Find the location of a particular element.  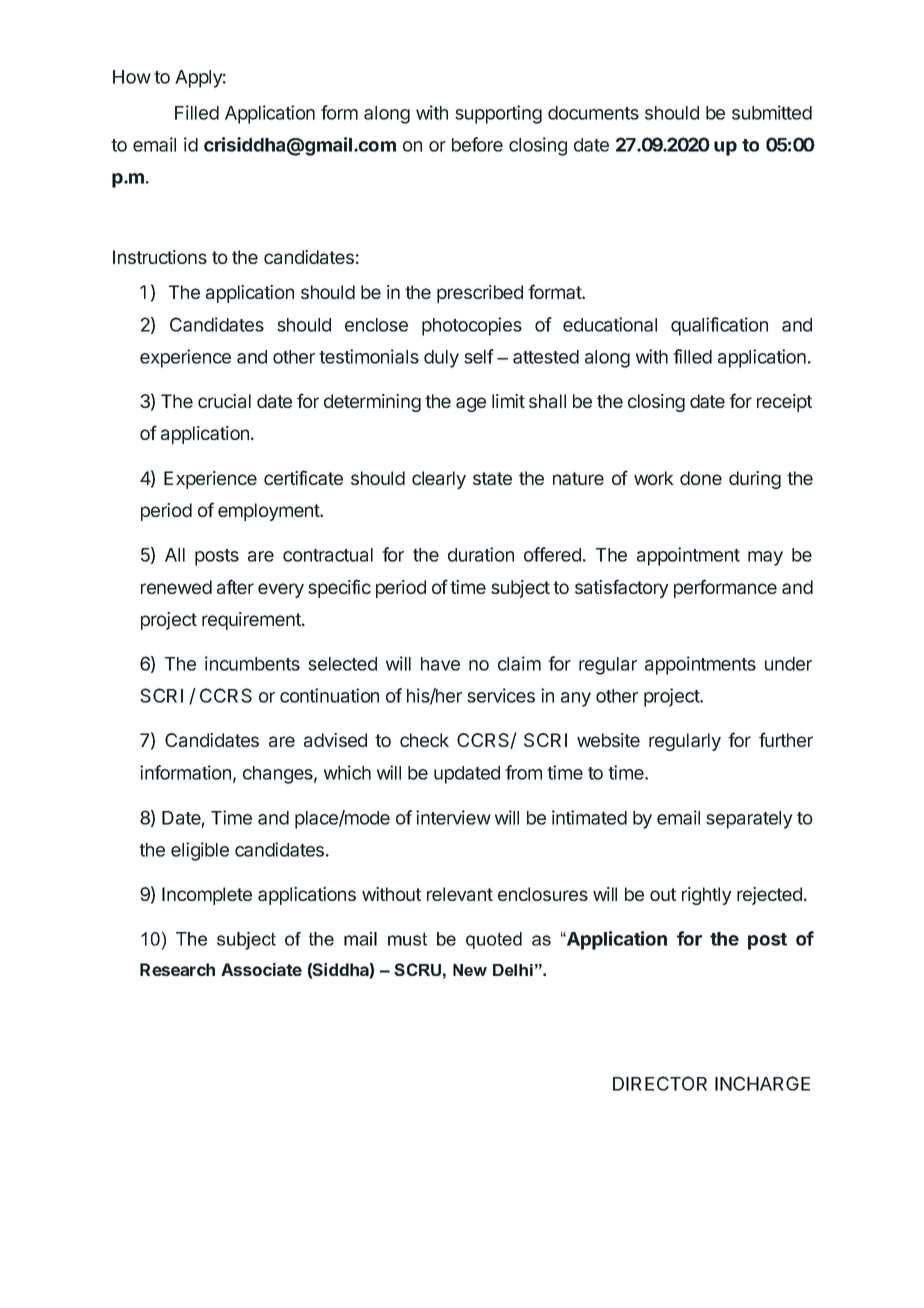

clearly is located at coordinates (439, 480).
